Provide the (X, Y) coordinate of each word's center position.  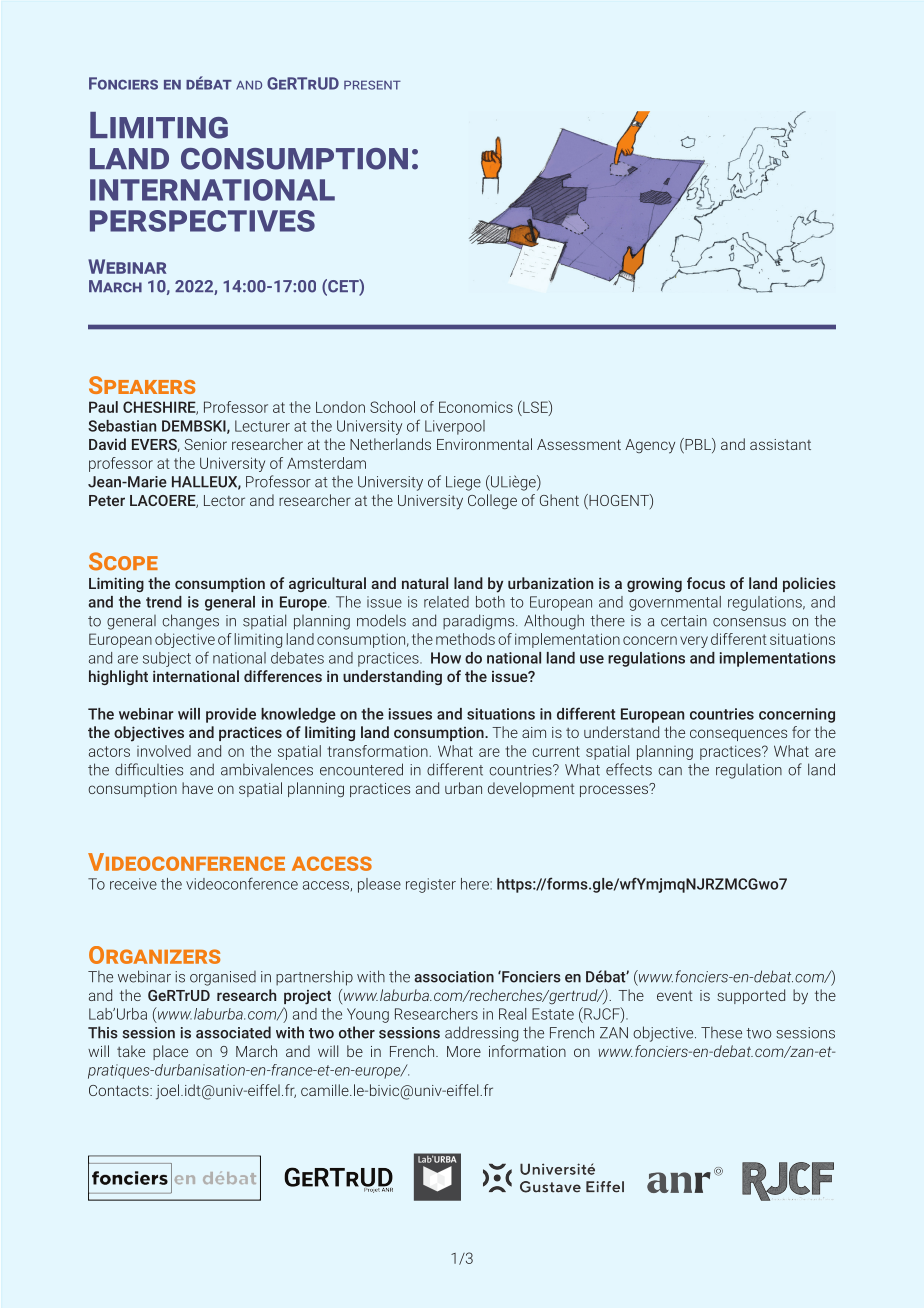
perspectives (202, 221)
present (372, 85)
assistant (780, 444)
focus (706, 583)
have (197, 788)
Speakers (142, 385)
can (670, 771)
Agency (650, 446)
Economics (476, 407)
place (170, 1052)
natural (425, 583)
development (531, 789)
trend (164, 602)
